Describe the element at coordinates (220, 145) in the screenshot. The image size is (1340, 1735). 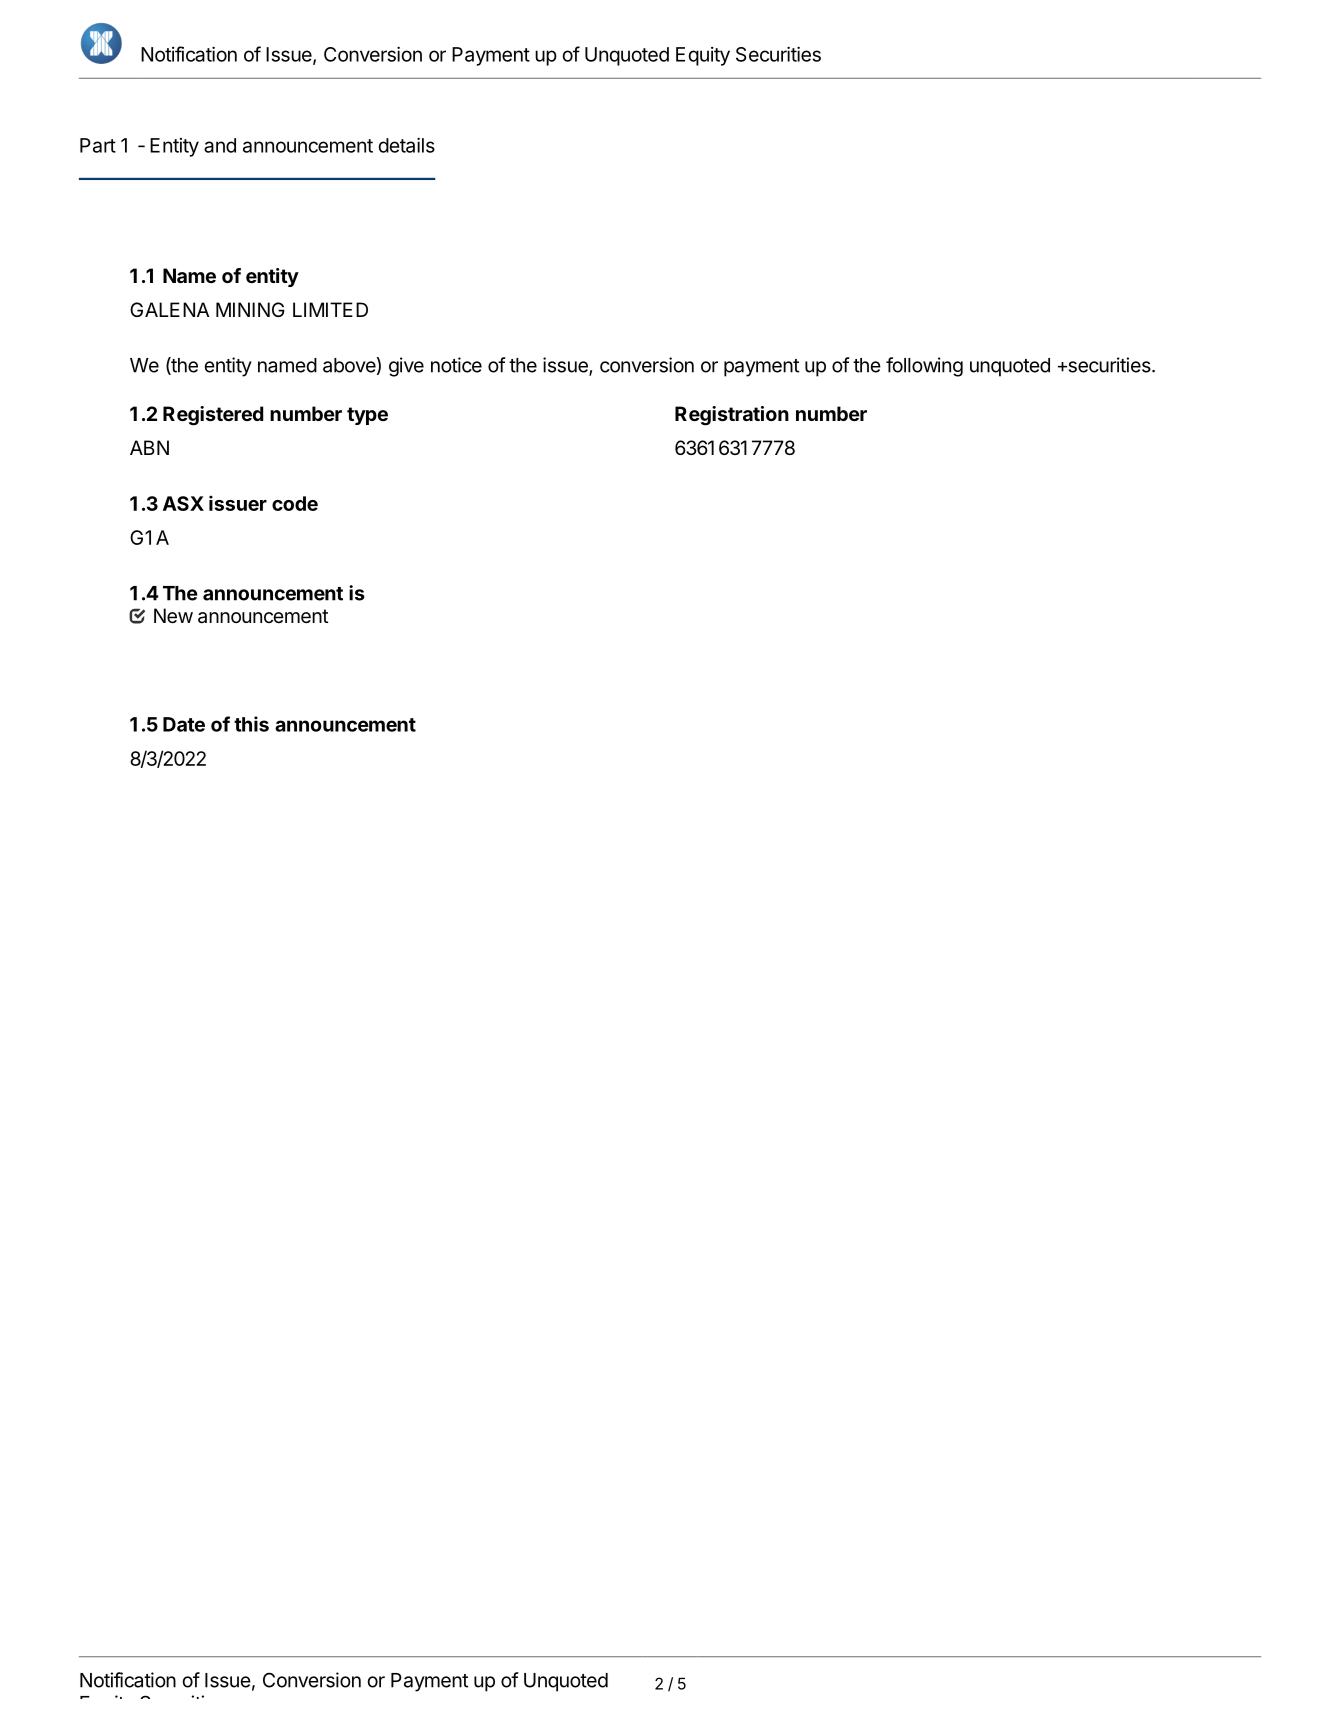
I see `and` at that location.
